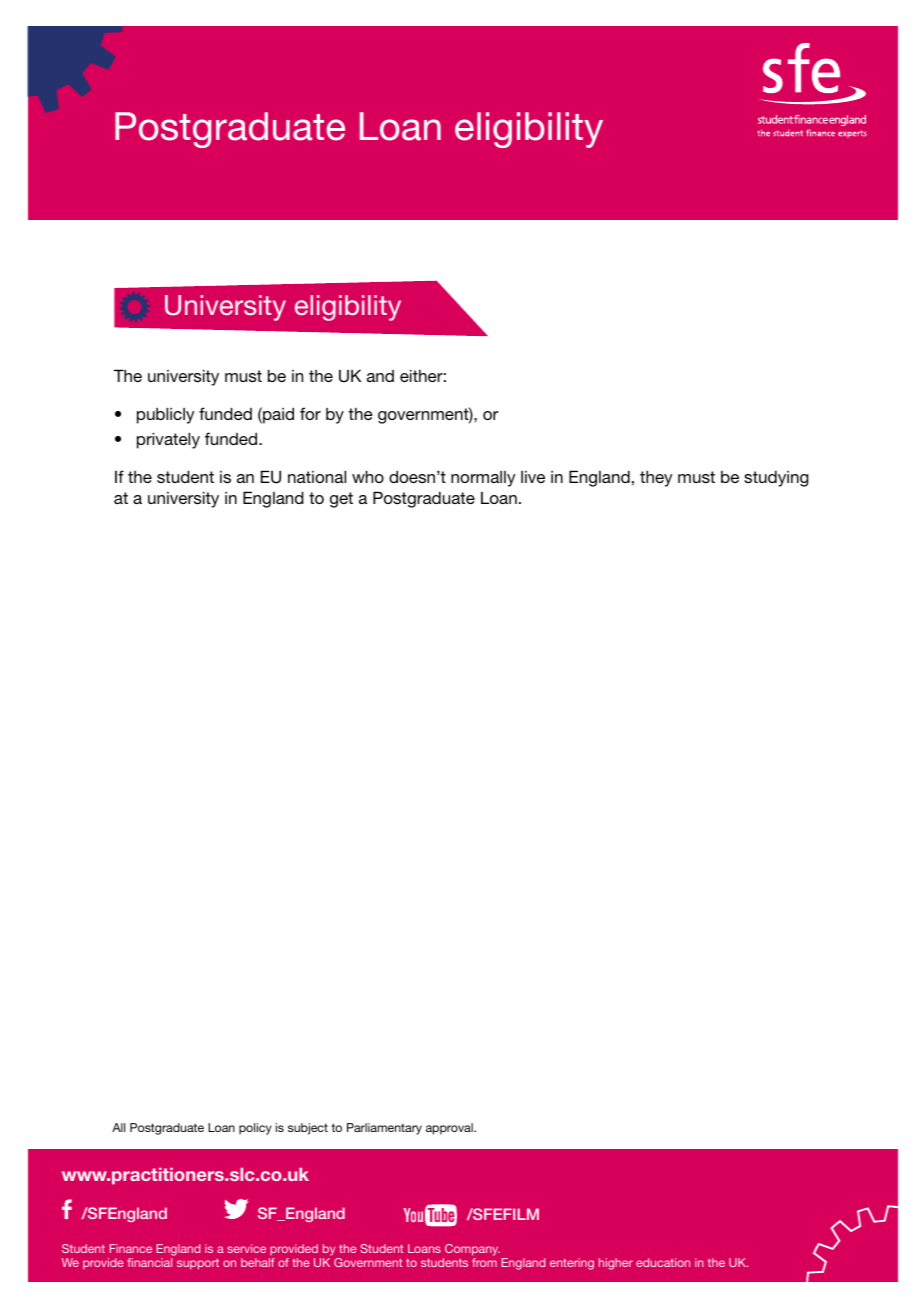  What do you see at coordinates (341, 500) in the document?
I see `get` at bounding box center [341, 500].
